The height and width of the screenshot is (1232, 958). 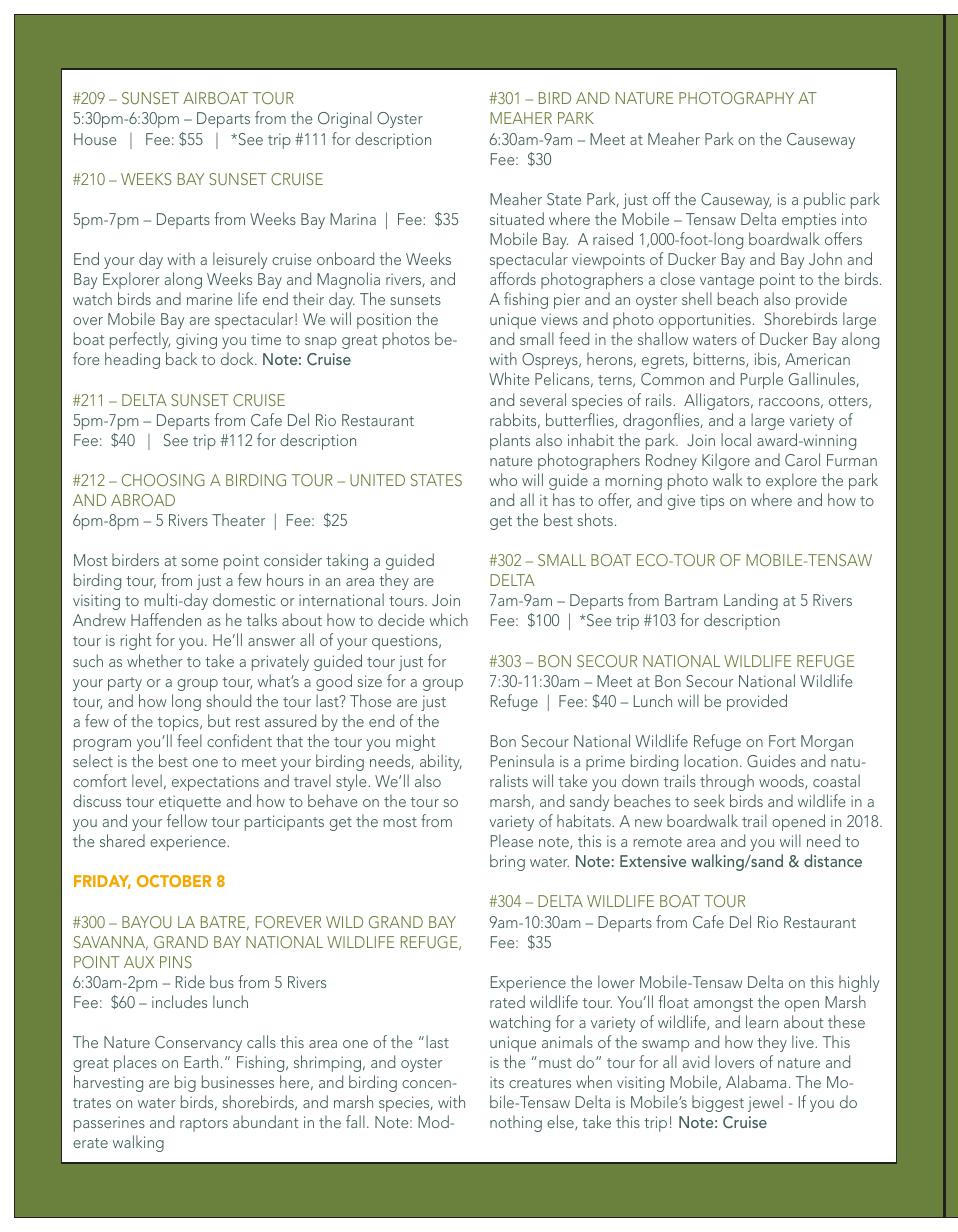 What do you see at coordinates (751, 601) in the screenshot?
I see `Landing` at bounding box center [751, 601].
